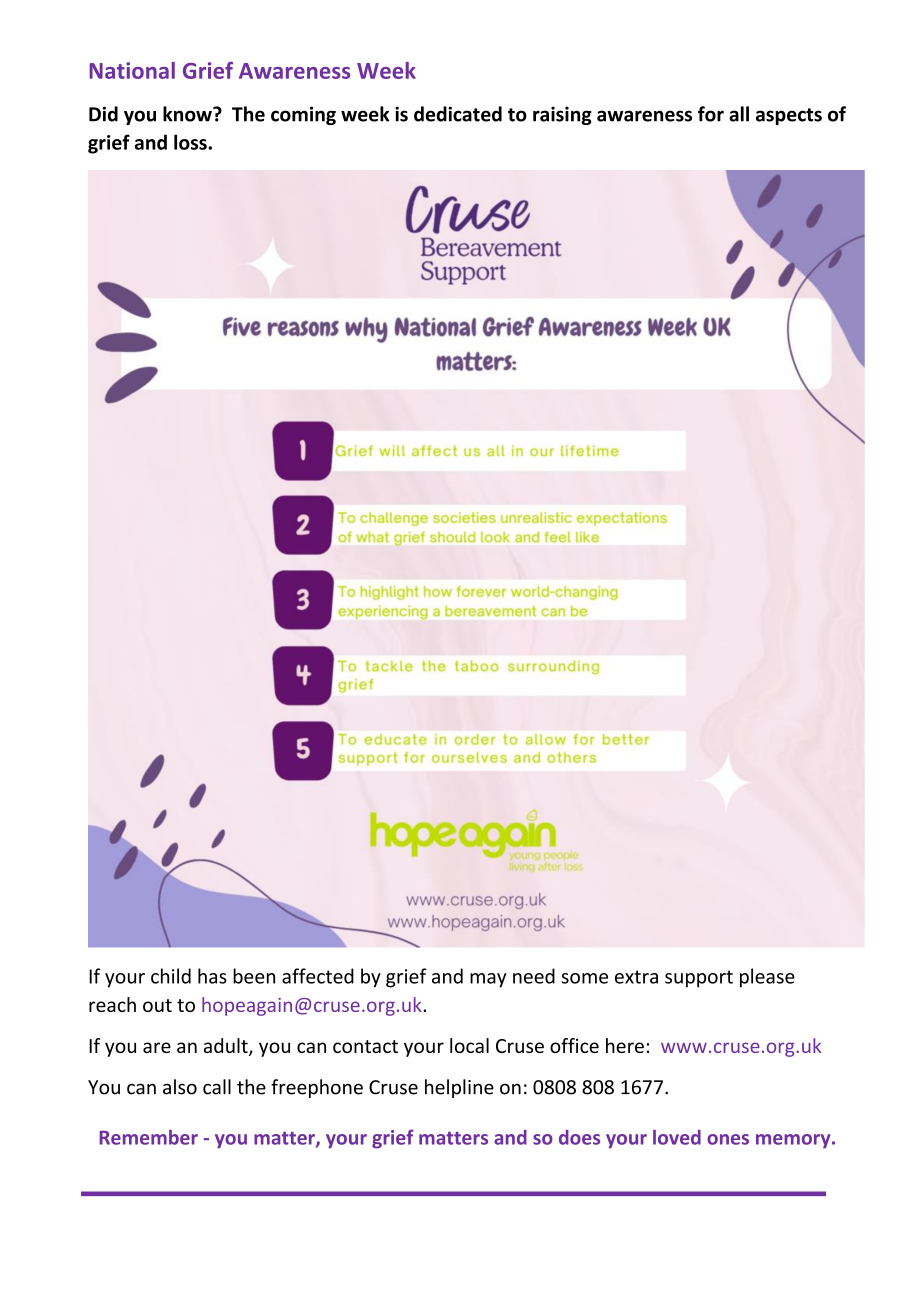 The image size is (924, 1308). What do you see at coordinates (180, 1087) in the screenshot?
I see `also` at bounding box center [180, 1087].
